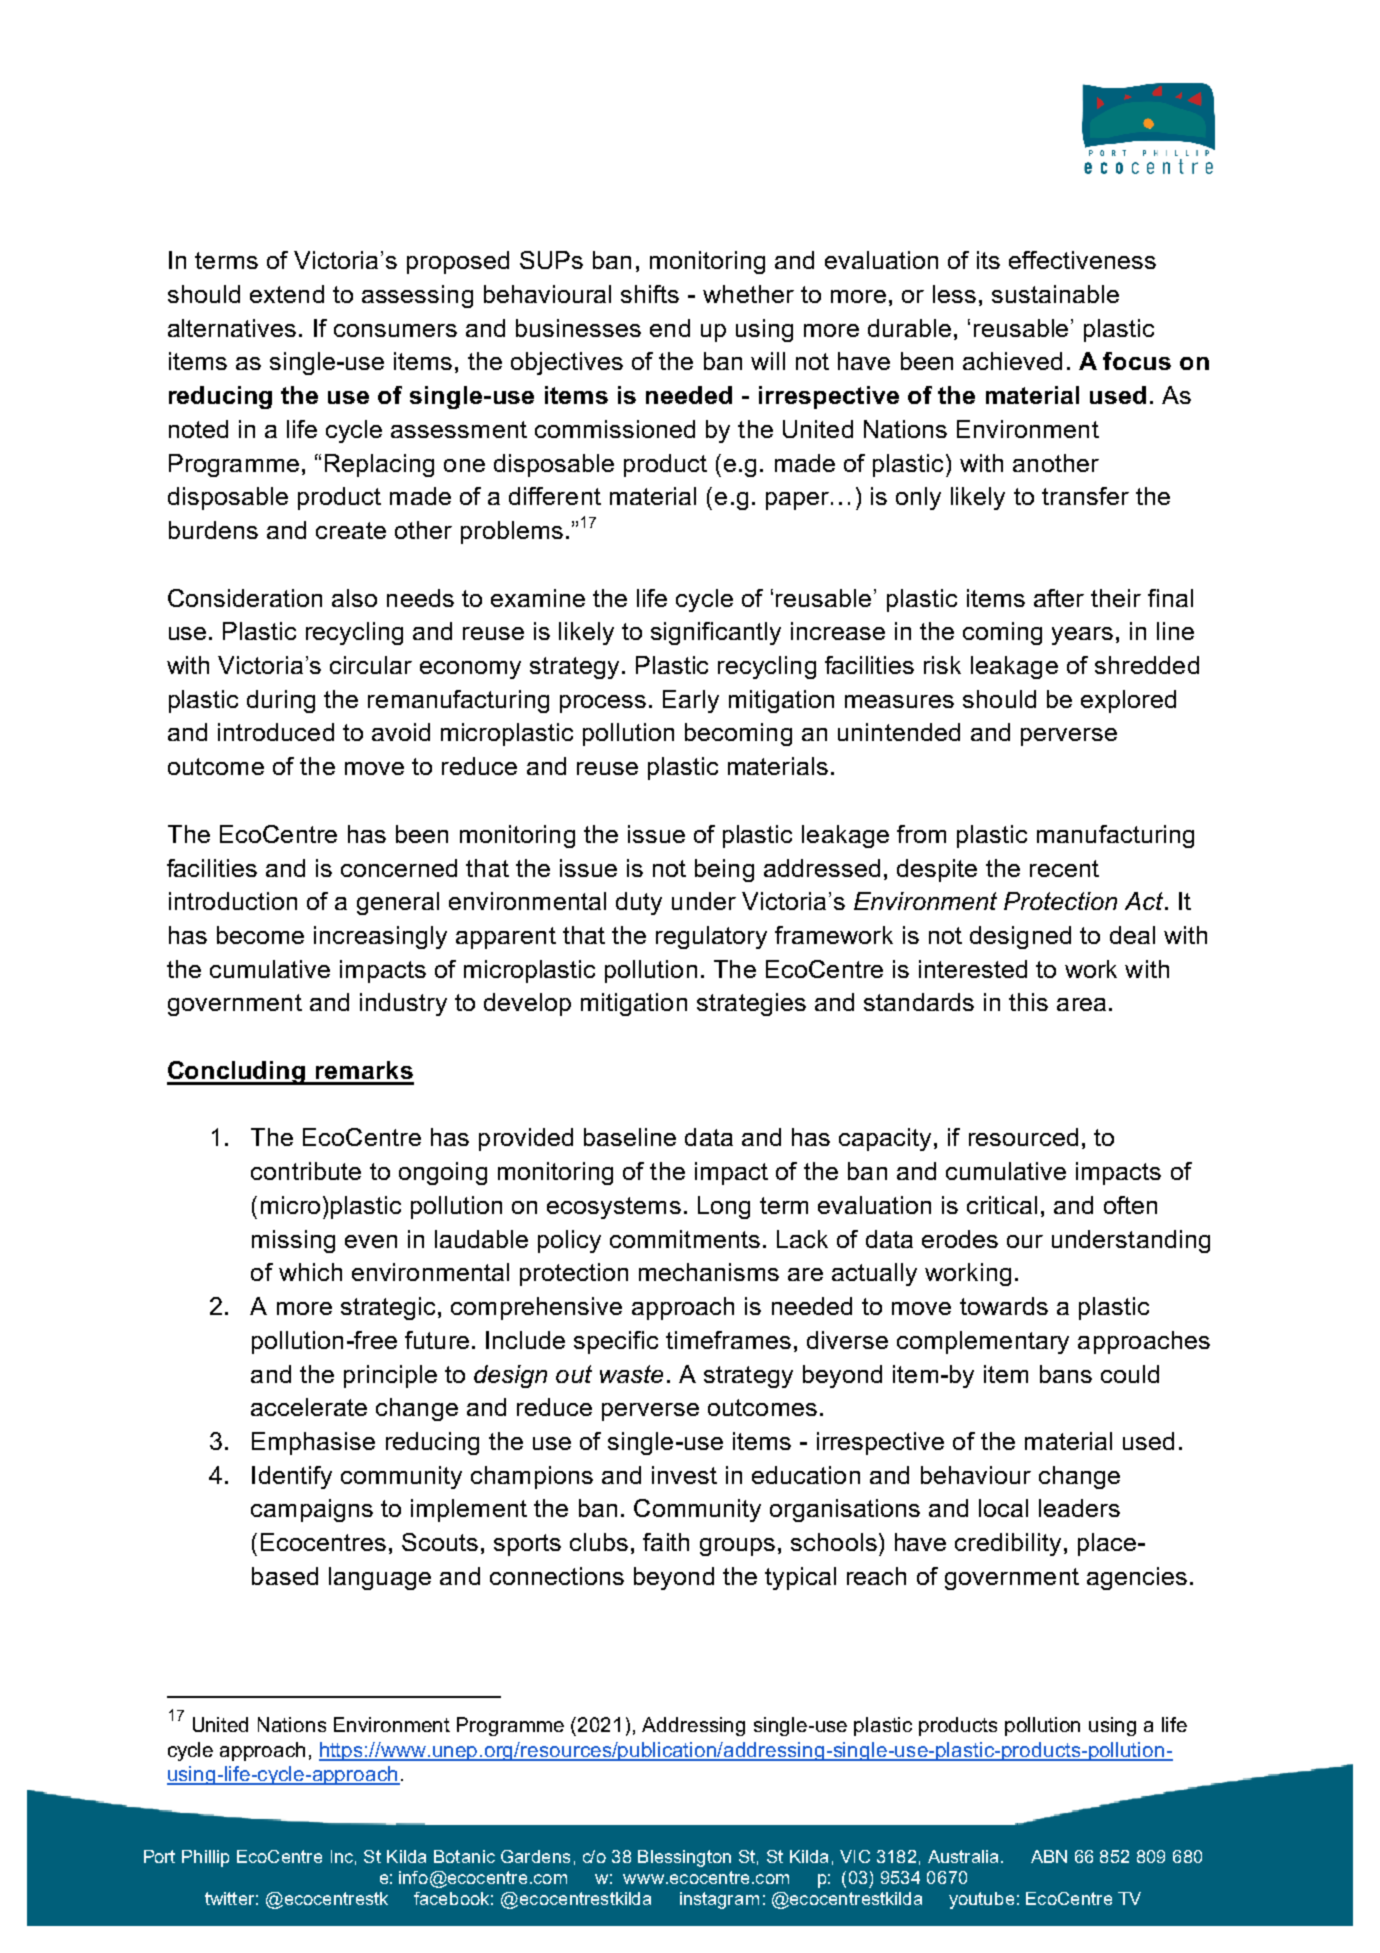 This image has width=1380, height=1953. I want to click on Concluding, so click(237, 1073).
